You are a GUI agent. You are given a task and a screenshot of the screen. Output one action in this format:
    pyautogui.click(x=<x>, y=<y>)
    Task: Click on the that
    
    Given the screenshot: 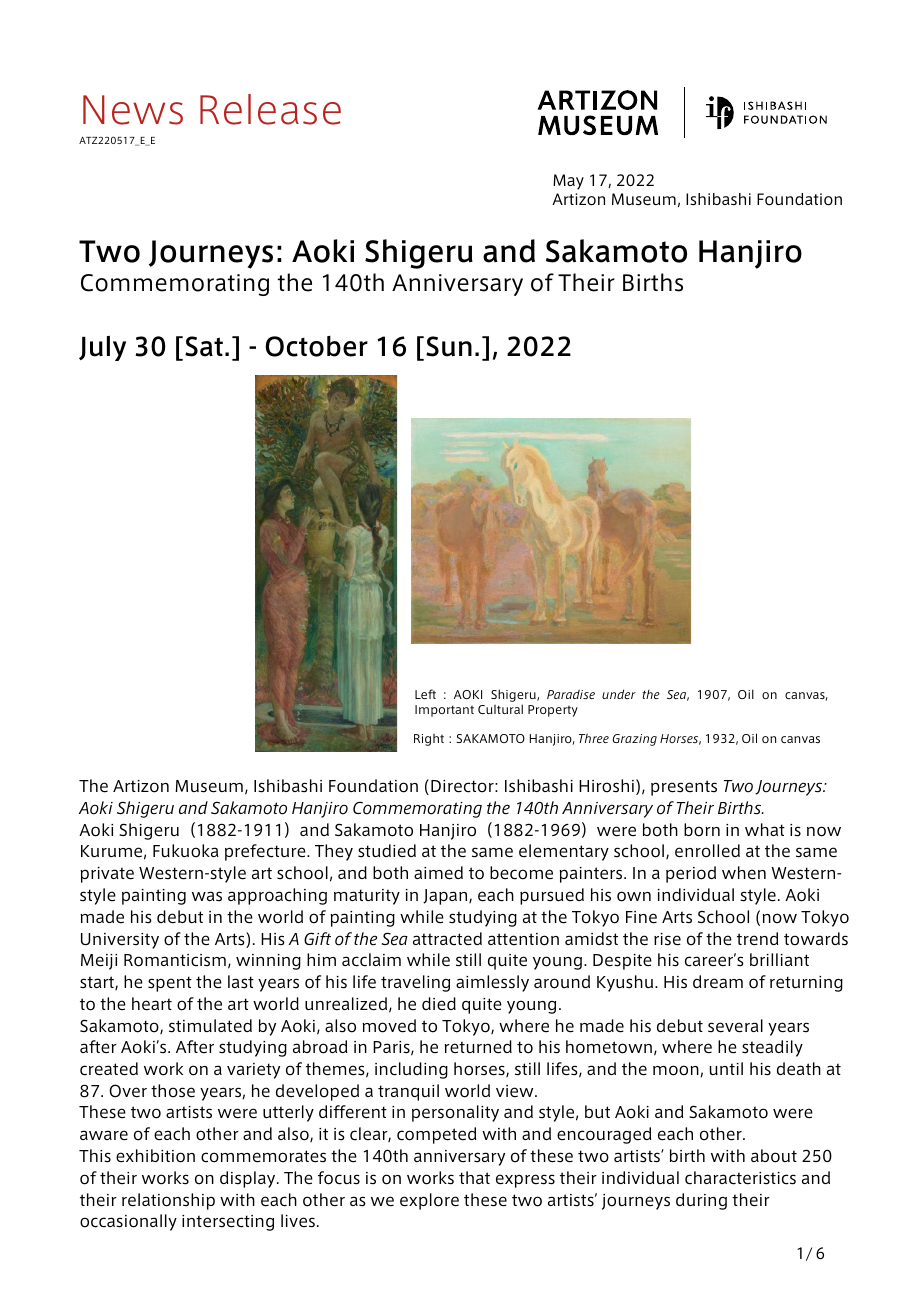 What is the action you would take?
    pyautogui.click(x=474, y=1177)
